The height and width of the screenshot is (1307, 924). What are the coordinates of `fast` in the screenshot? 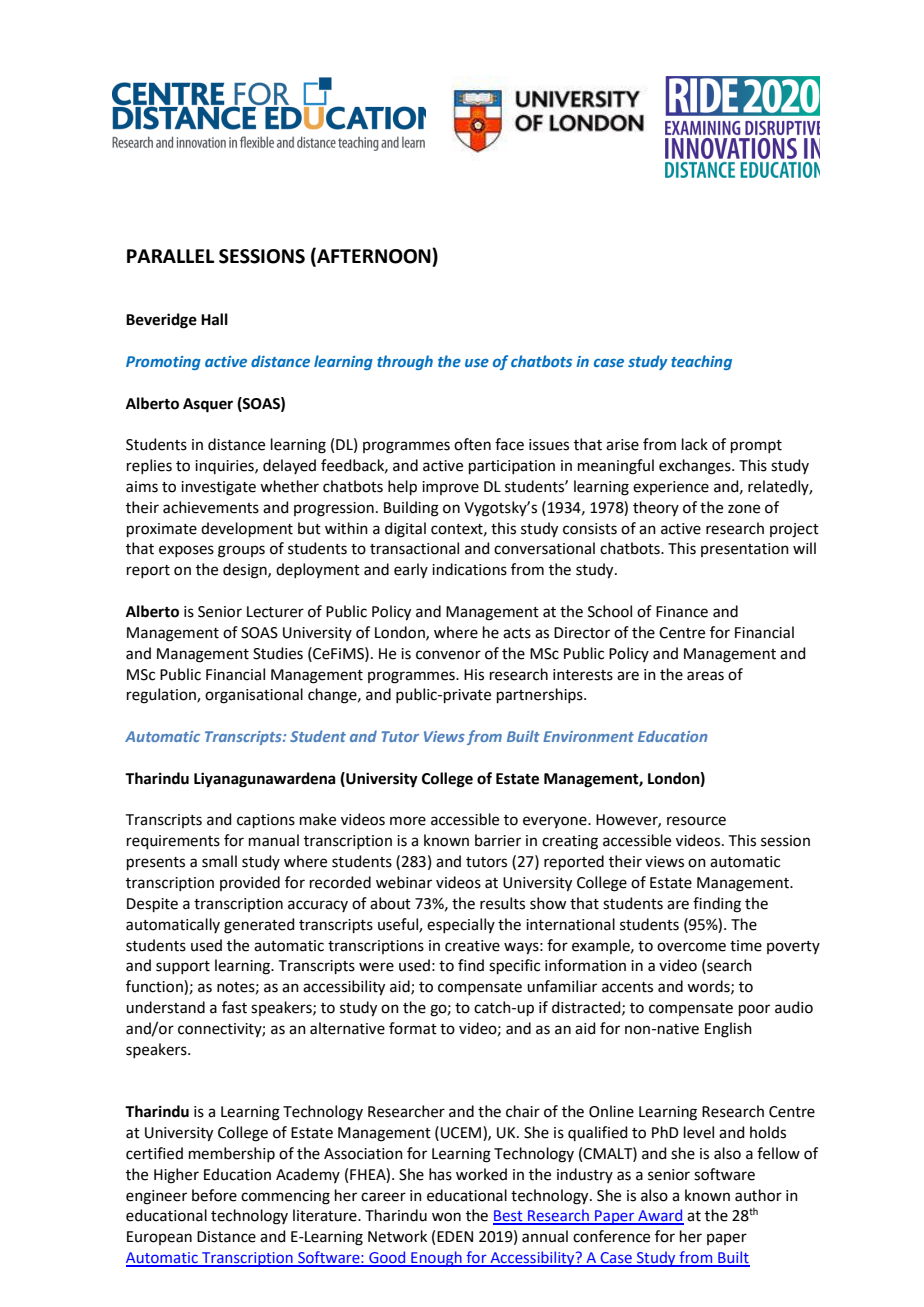 It's located at (234, 1007).
